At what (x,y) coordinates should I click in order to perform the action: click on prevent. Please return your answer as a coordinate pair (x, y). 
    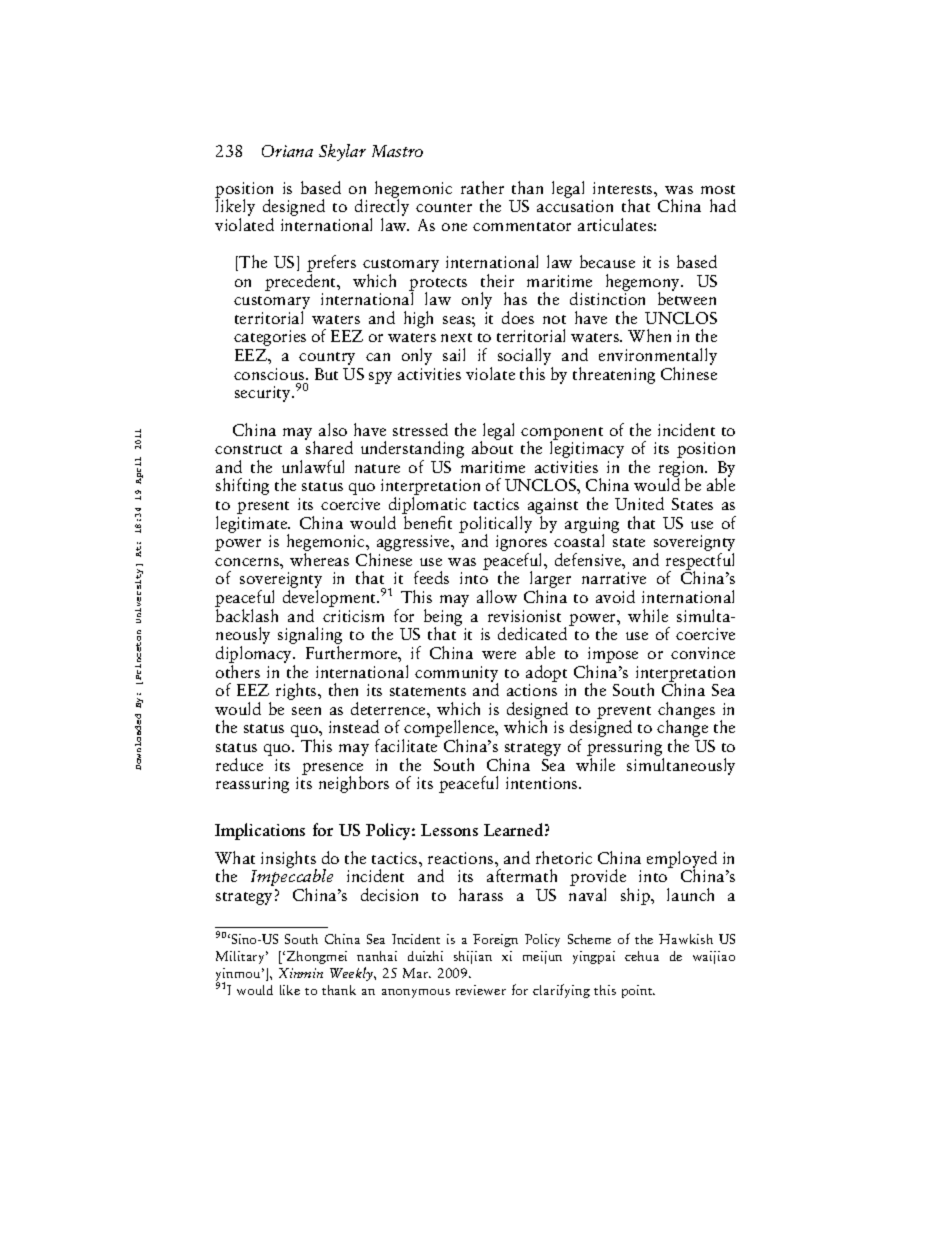
    Looking at the image, I should click on (623, 714).
